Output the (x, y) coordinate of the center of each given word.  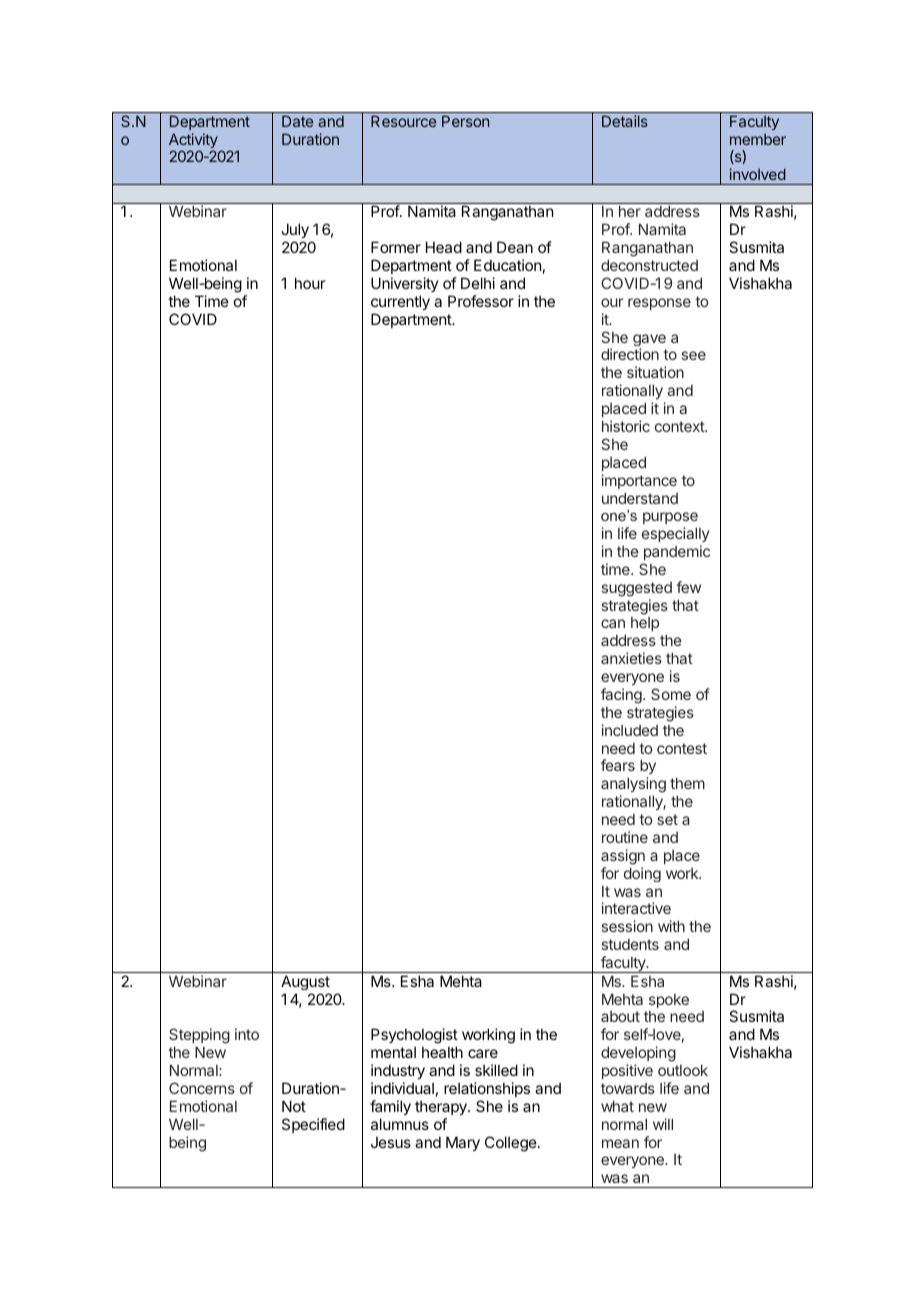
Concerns (202, 1088)
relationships (487, 1089)
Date (297, 121)
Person (465, 121)
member (758, 139)
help (645, 624)
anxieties (631, 658)
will (663, 1124)
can (613, 623)
